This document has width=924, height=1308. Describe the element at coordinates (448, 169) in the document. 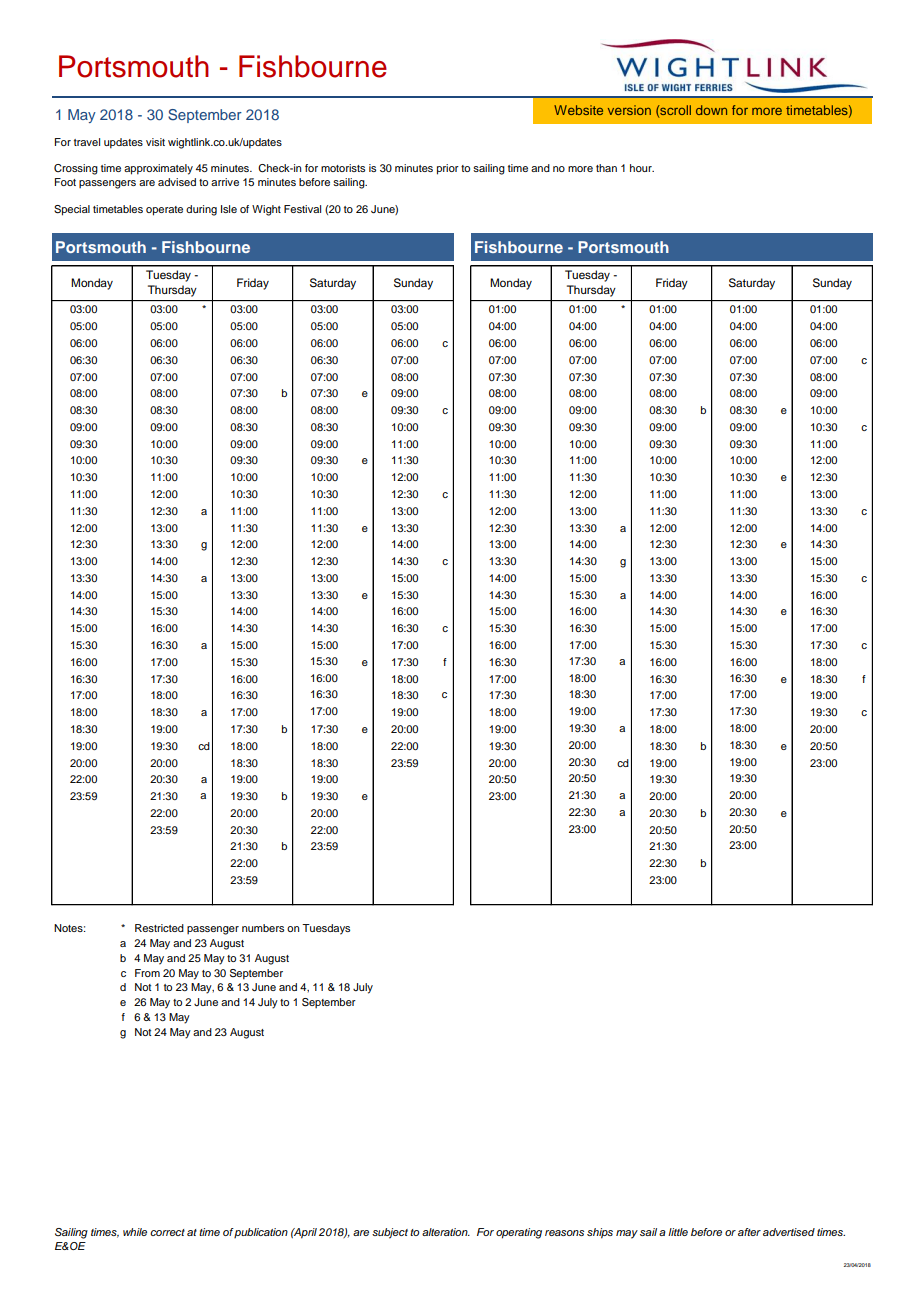

I see `prior` at that location.
